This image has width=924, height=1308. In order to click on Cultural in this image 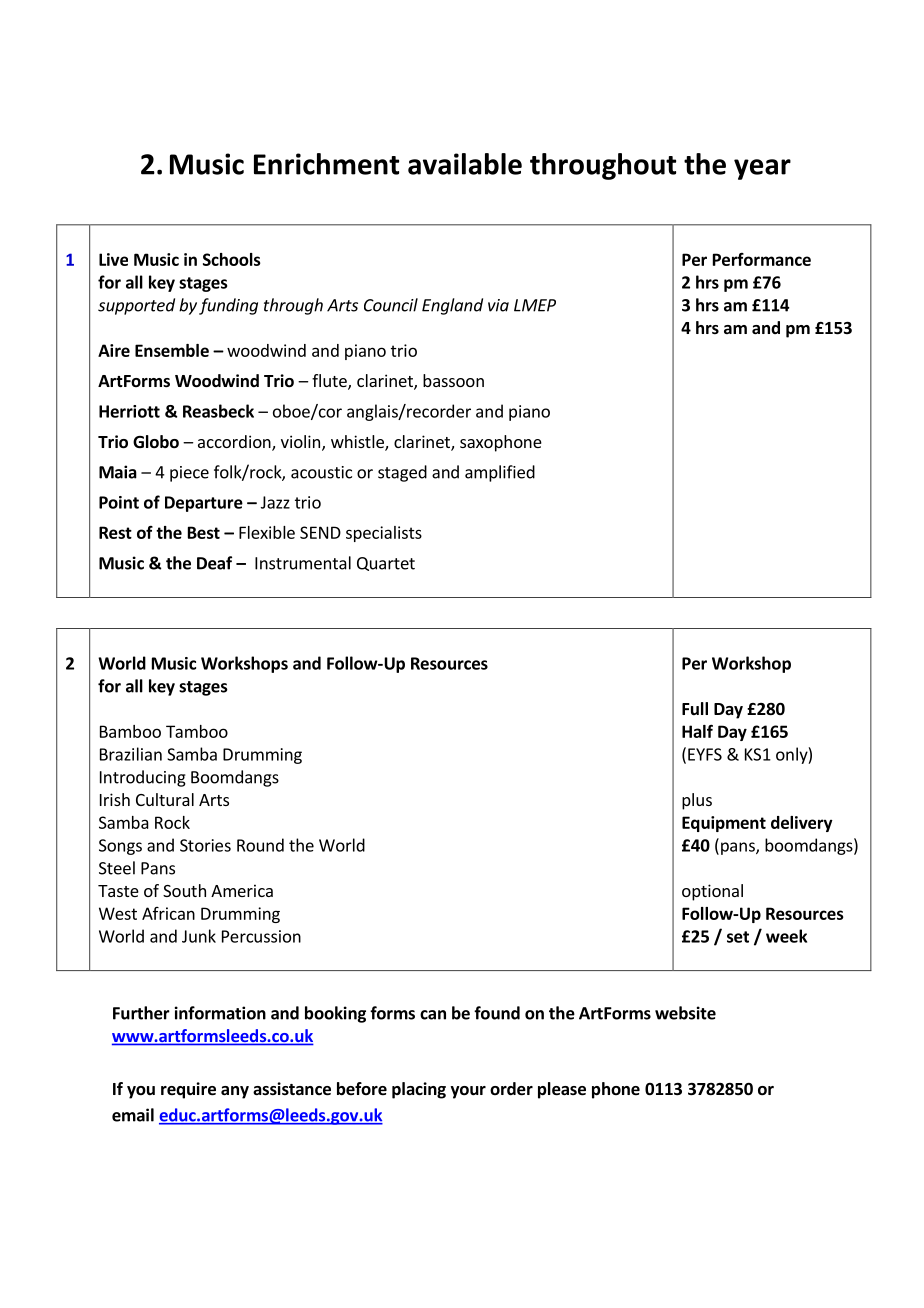, I will do `click(165, 799)`.
